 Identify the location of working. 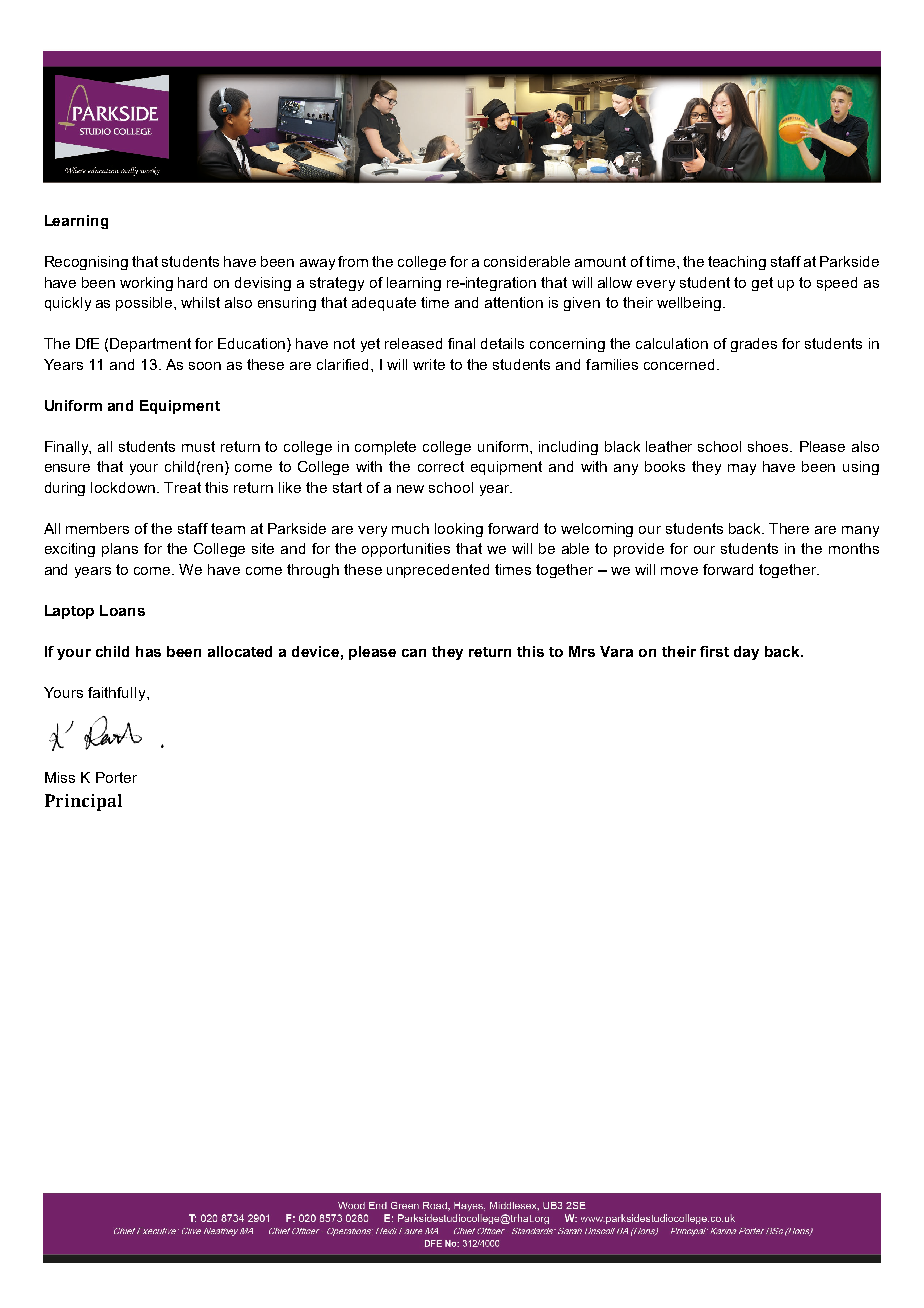
(146, 284).
